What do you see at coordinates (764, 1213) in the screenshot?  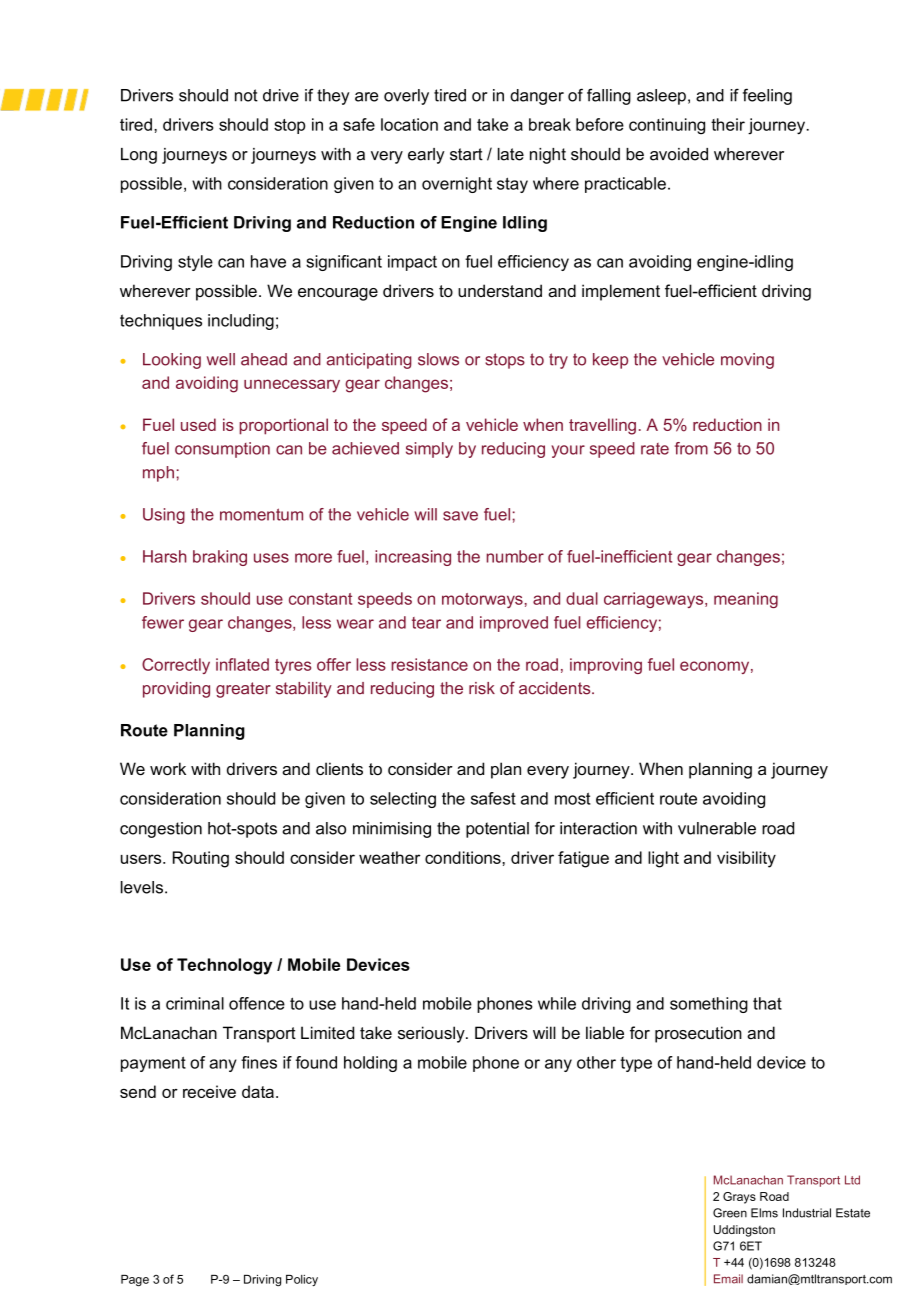 I see `Elms` at bounding box center [764, 1213].
